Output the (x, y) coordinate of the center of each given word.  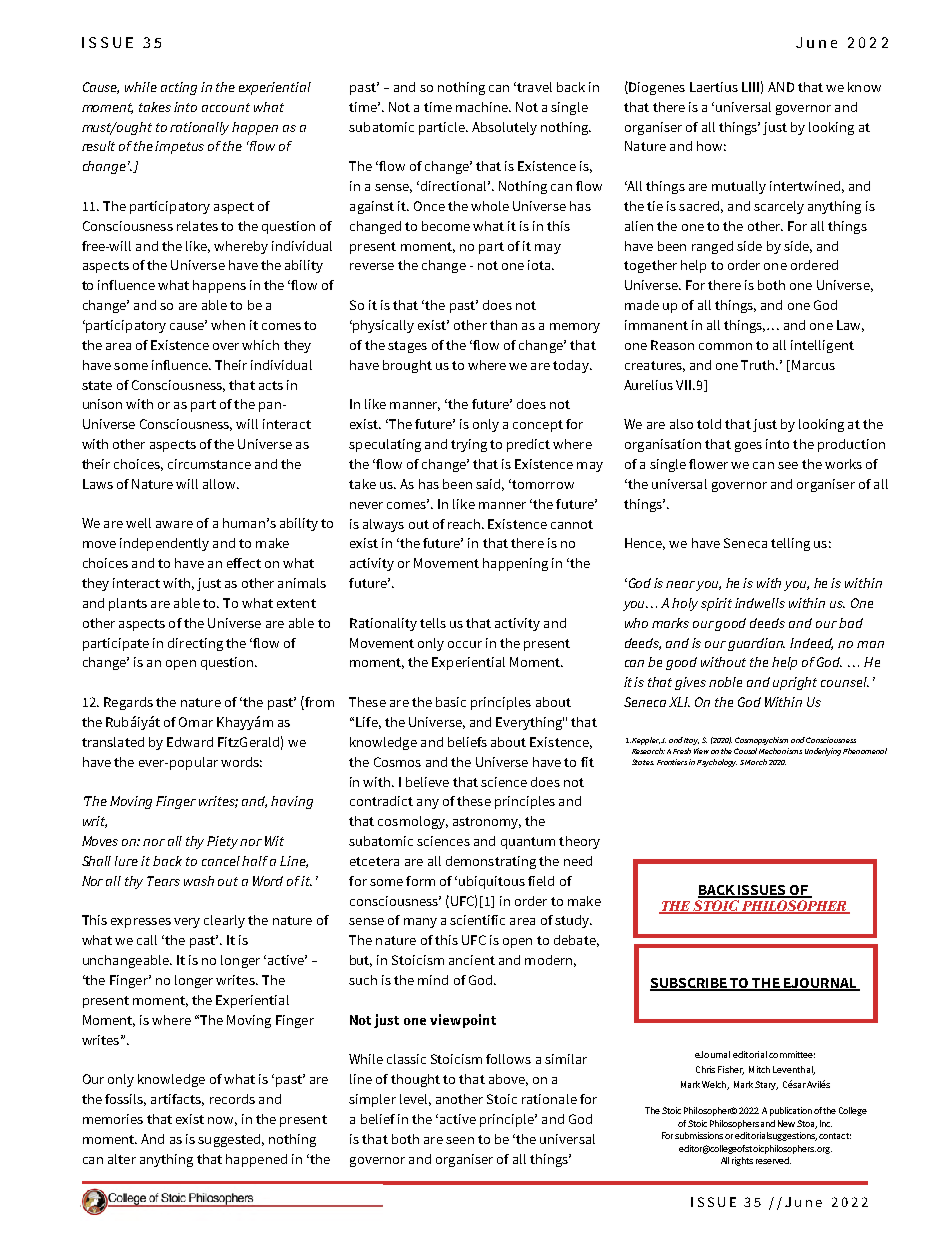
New (786, 1123)
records (232, 1099)
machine (483, 107)
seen (460, 1140)
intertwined (805, 186)
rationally (199, 128)
